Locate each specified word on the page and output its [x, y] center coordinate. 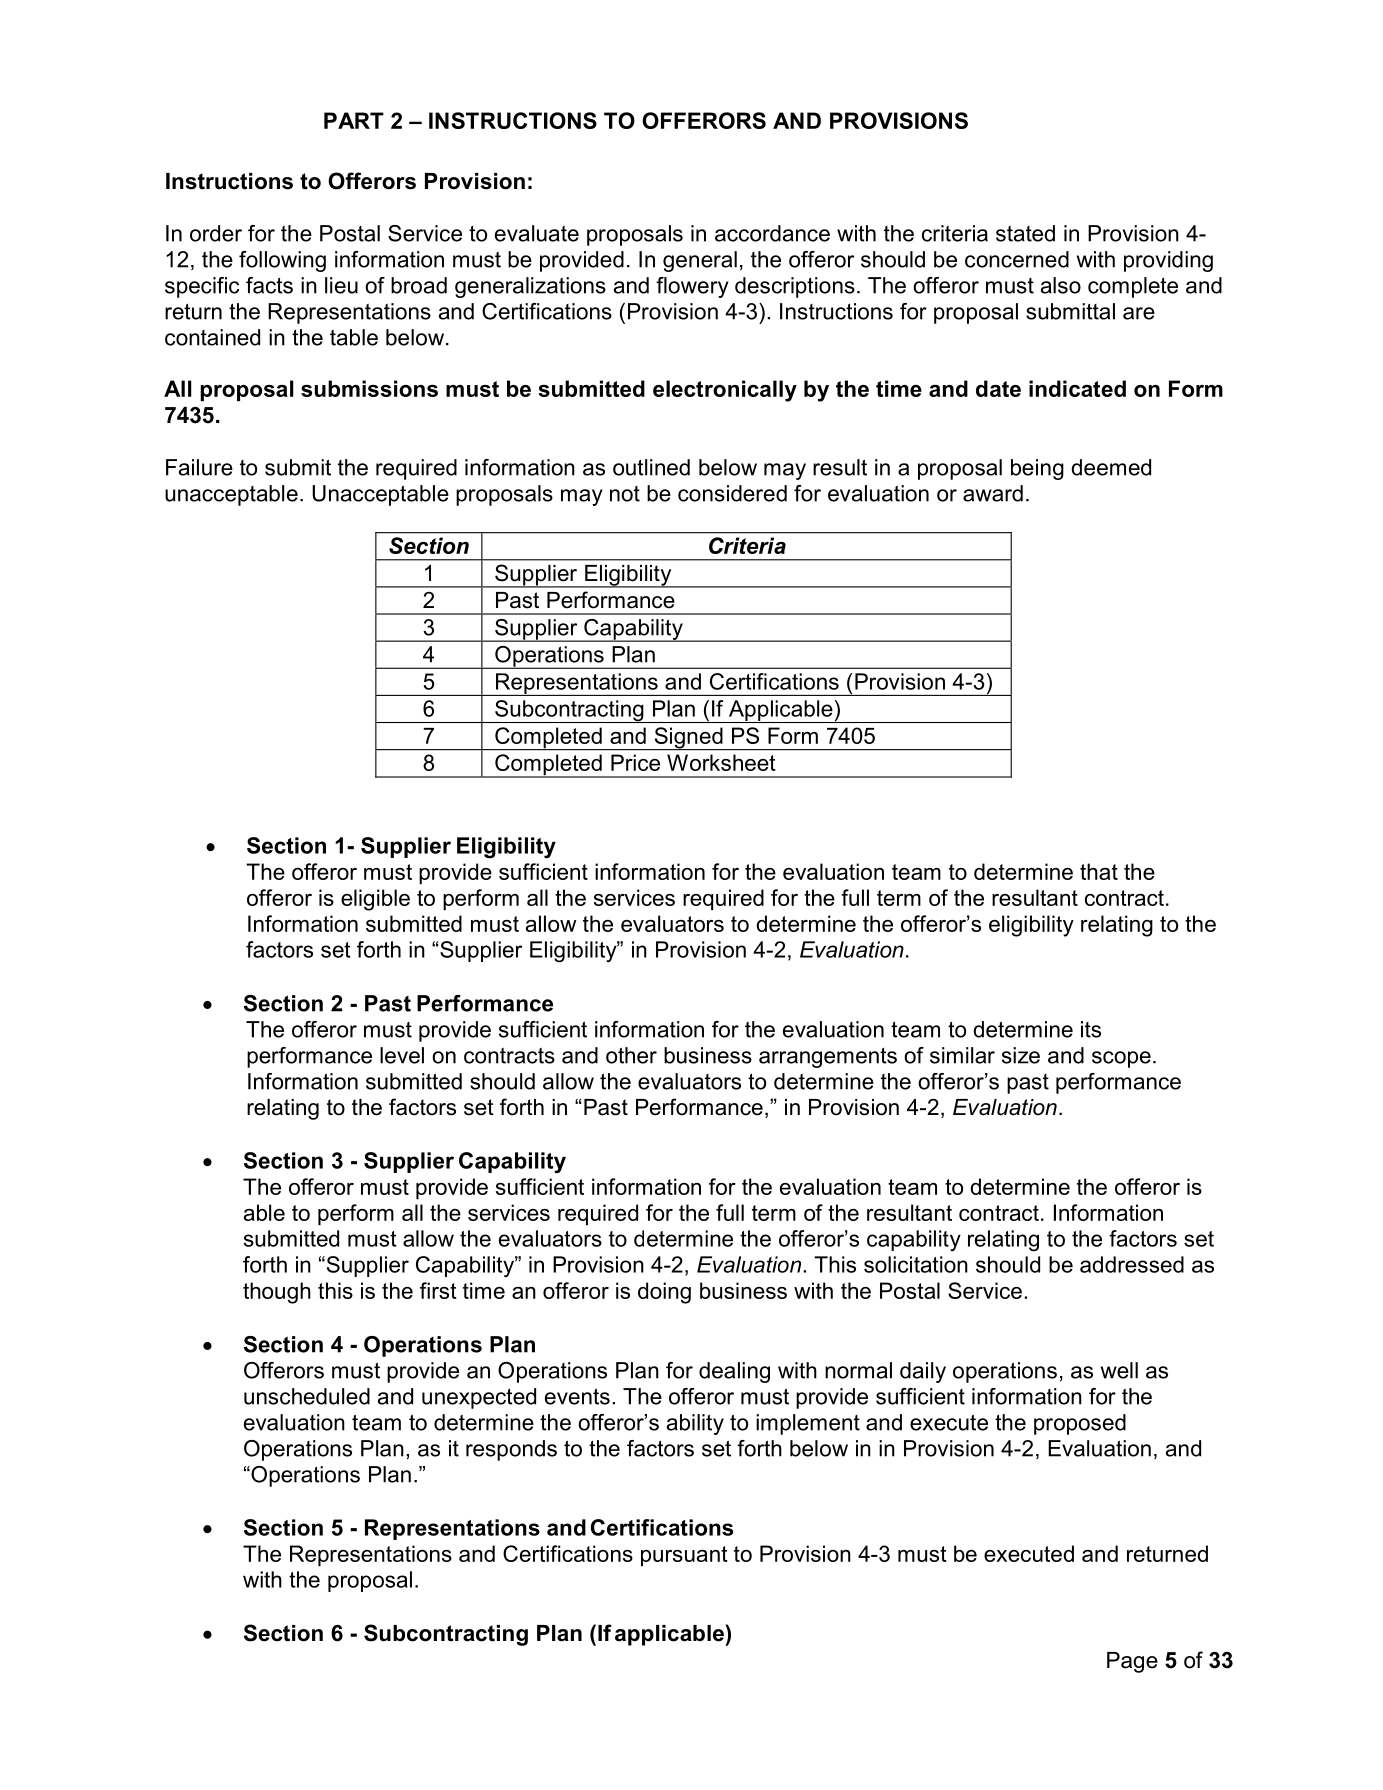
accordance [772, 233]
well [1119, 1370]
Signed [688, 738]
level [402, 1055]
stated [1025, 233]
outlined [651, 467]
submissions [369, 388]
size [1021, 1055]
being [1037, 469]
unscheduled [307, 1396]
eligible [375, 900]
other [631, 1055]
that [1099, 871]
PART [354, 120]
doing [664, 1293]
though [277, 1293]
